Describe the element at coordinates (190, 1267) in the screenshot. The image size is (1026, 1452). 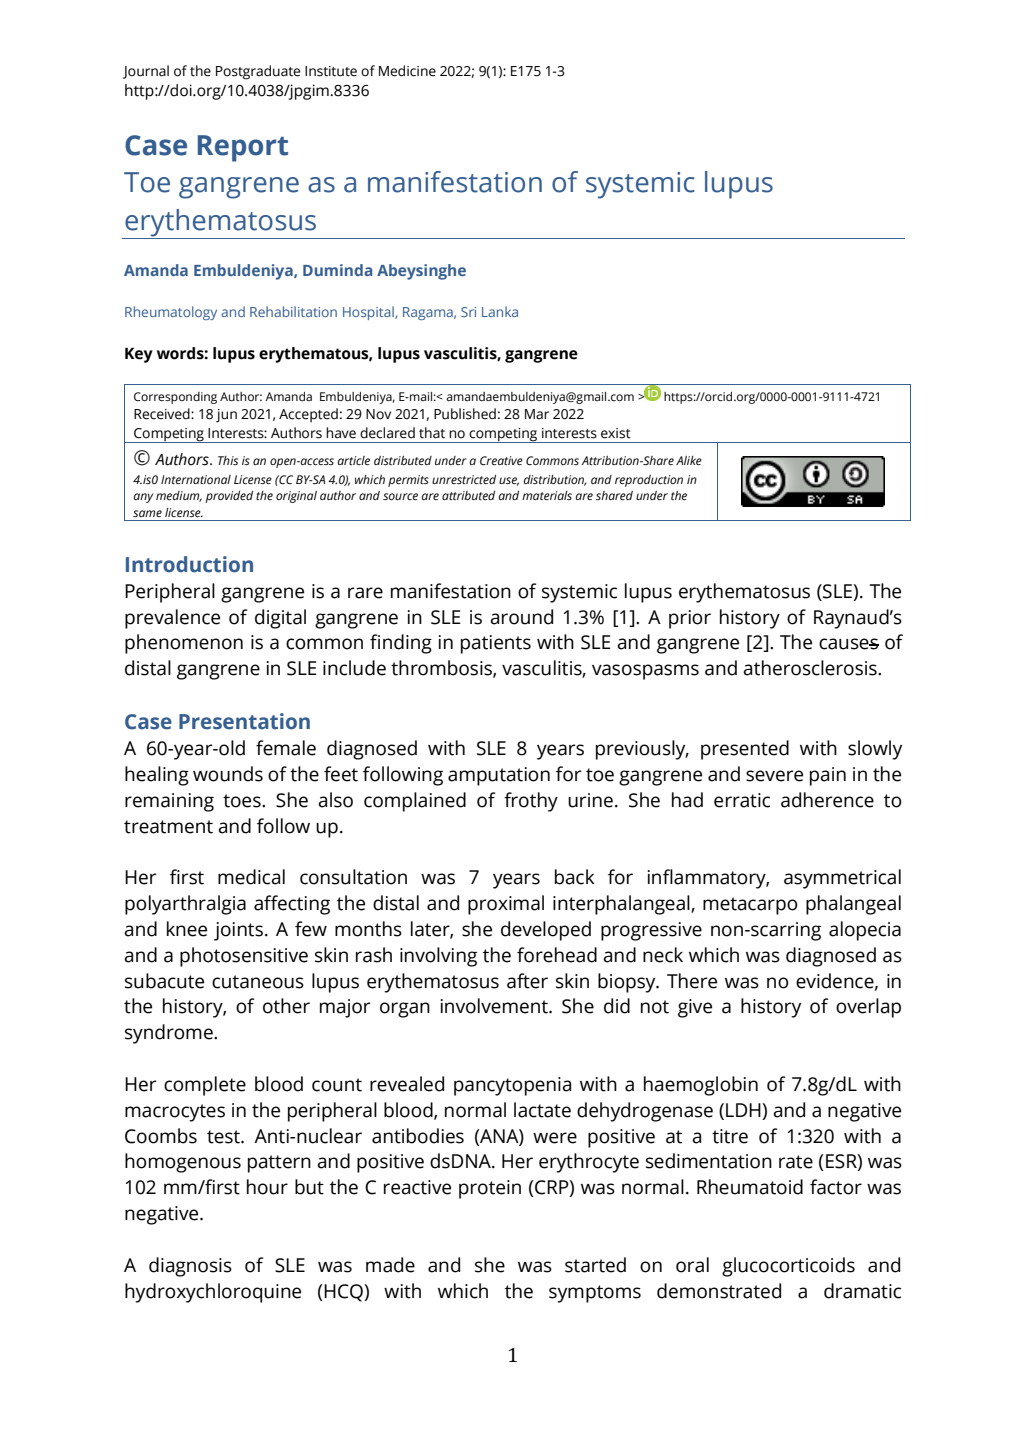
I see `diagnosis` at that location.
